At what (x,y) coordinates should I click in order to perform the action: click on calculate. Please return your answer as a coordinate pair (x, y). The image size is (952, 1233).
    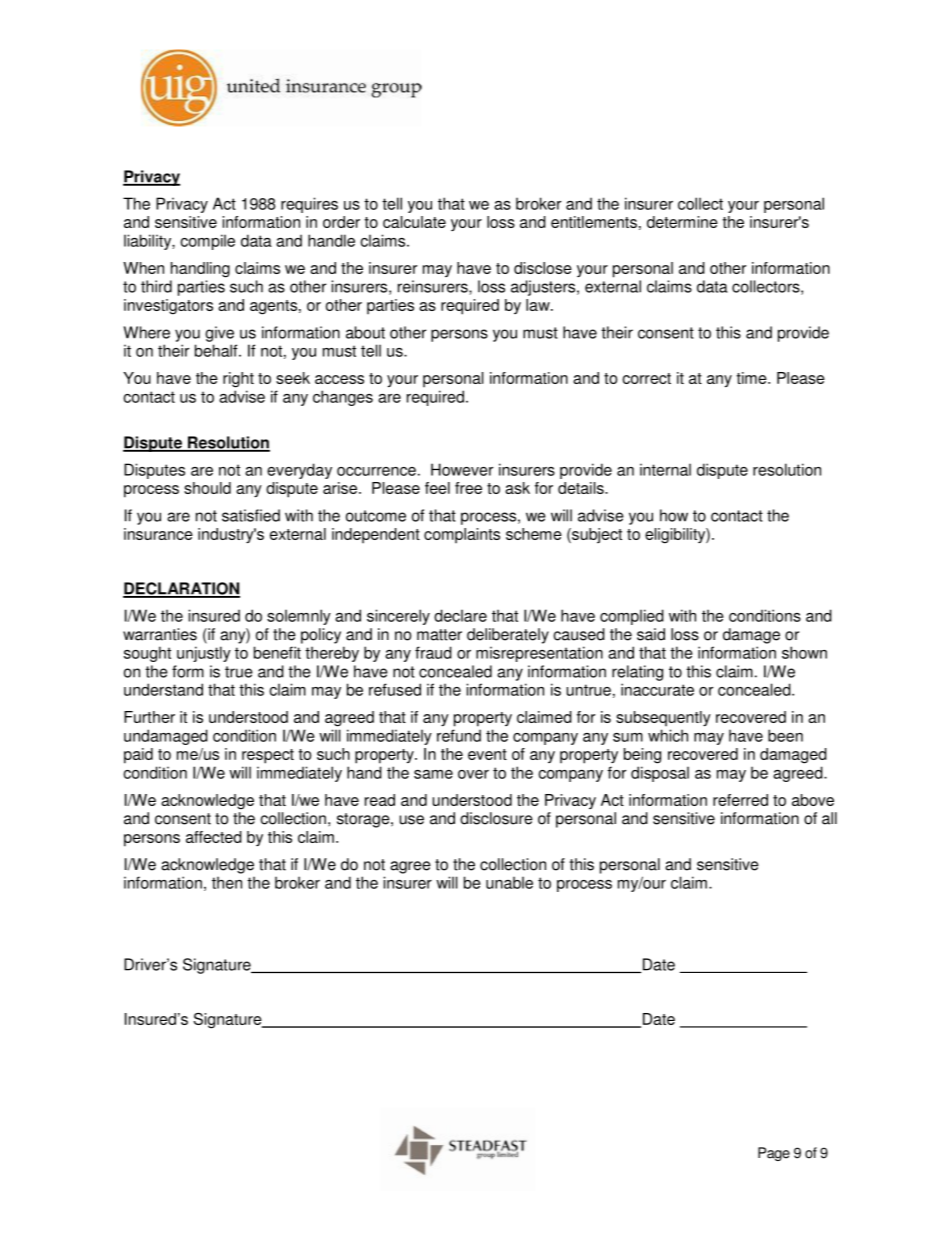
    Looking at the image, I should click on (414, 222).
